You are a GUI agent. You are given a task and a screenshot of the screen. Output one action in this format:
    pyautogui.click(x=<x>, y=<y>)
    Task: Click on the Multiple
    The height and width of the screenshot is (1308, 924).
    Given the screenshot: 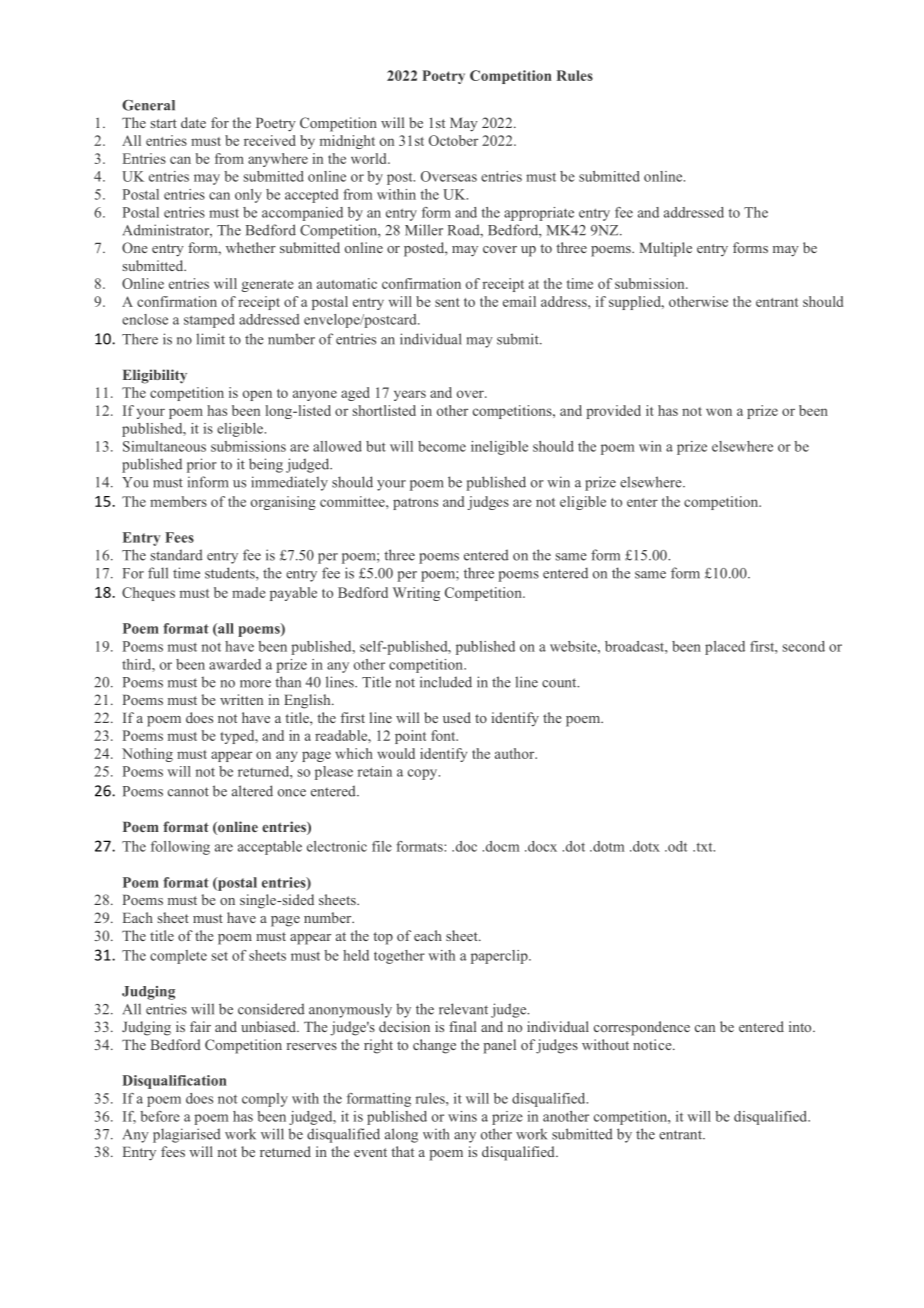 What is the action you would take?
    pyautogui.click(x=666, y=249)
